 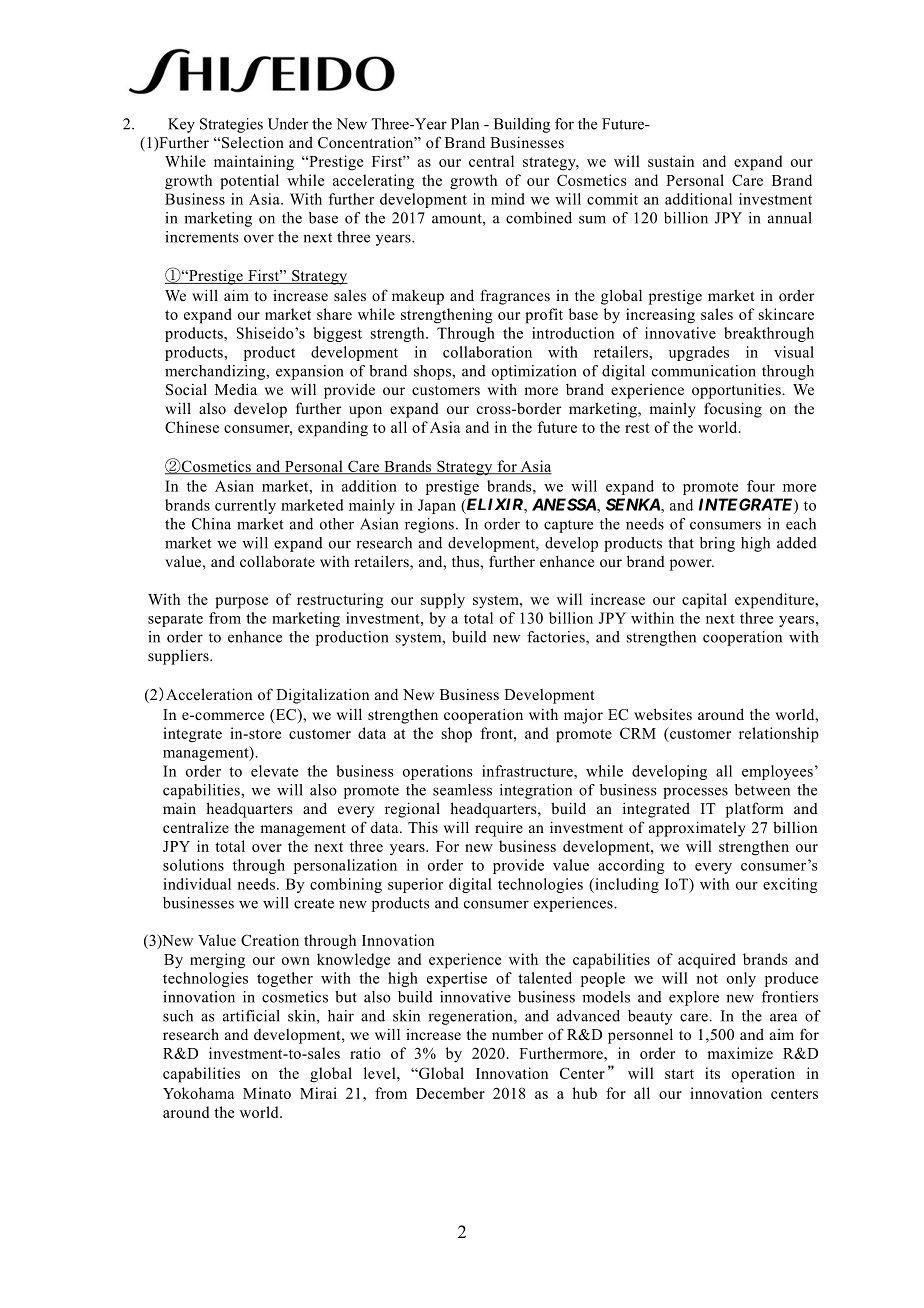 What do you see at coordinates (517, 1034) in the screenshot?
I see `number` at bounding box center [517, 1034].
